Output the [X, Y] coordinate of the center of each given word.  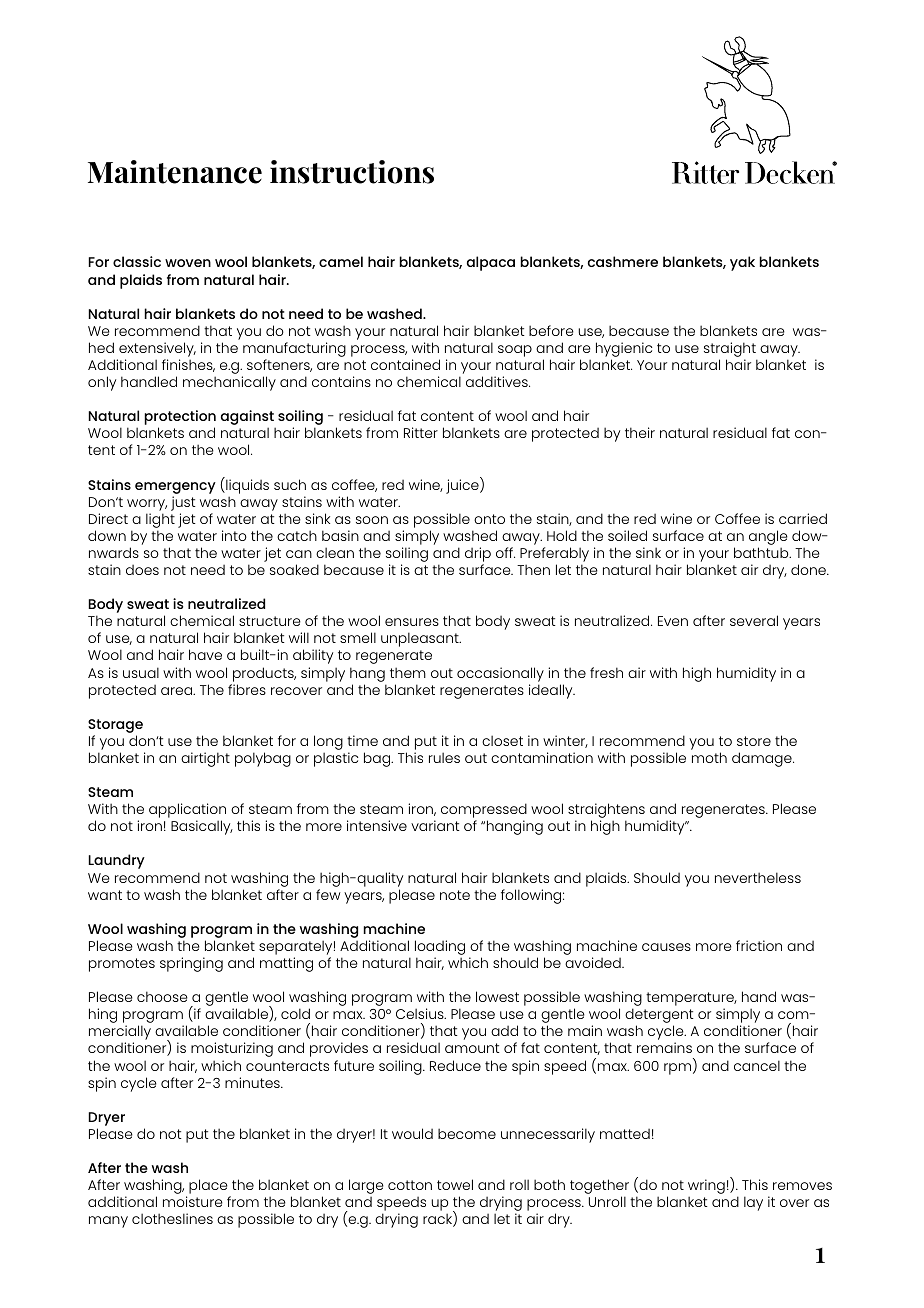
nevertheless [758, 877]
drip [478, 554]
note [455, 895]
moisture [193, 1201]
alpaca [491, 263]
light [160, 520]
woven [188, 263]
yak [742, 263]
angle [768, 539]
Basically [202, 827]
